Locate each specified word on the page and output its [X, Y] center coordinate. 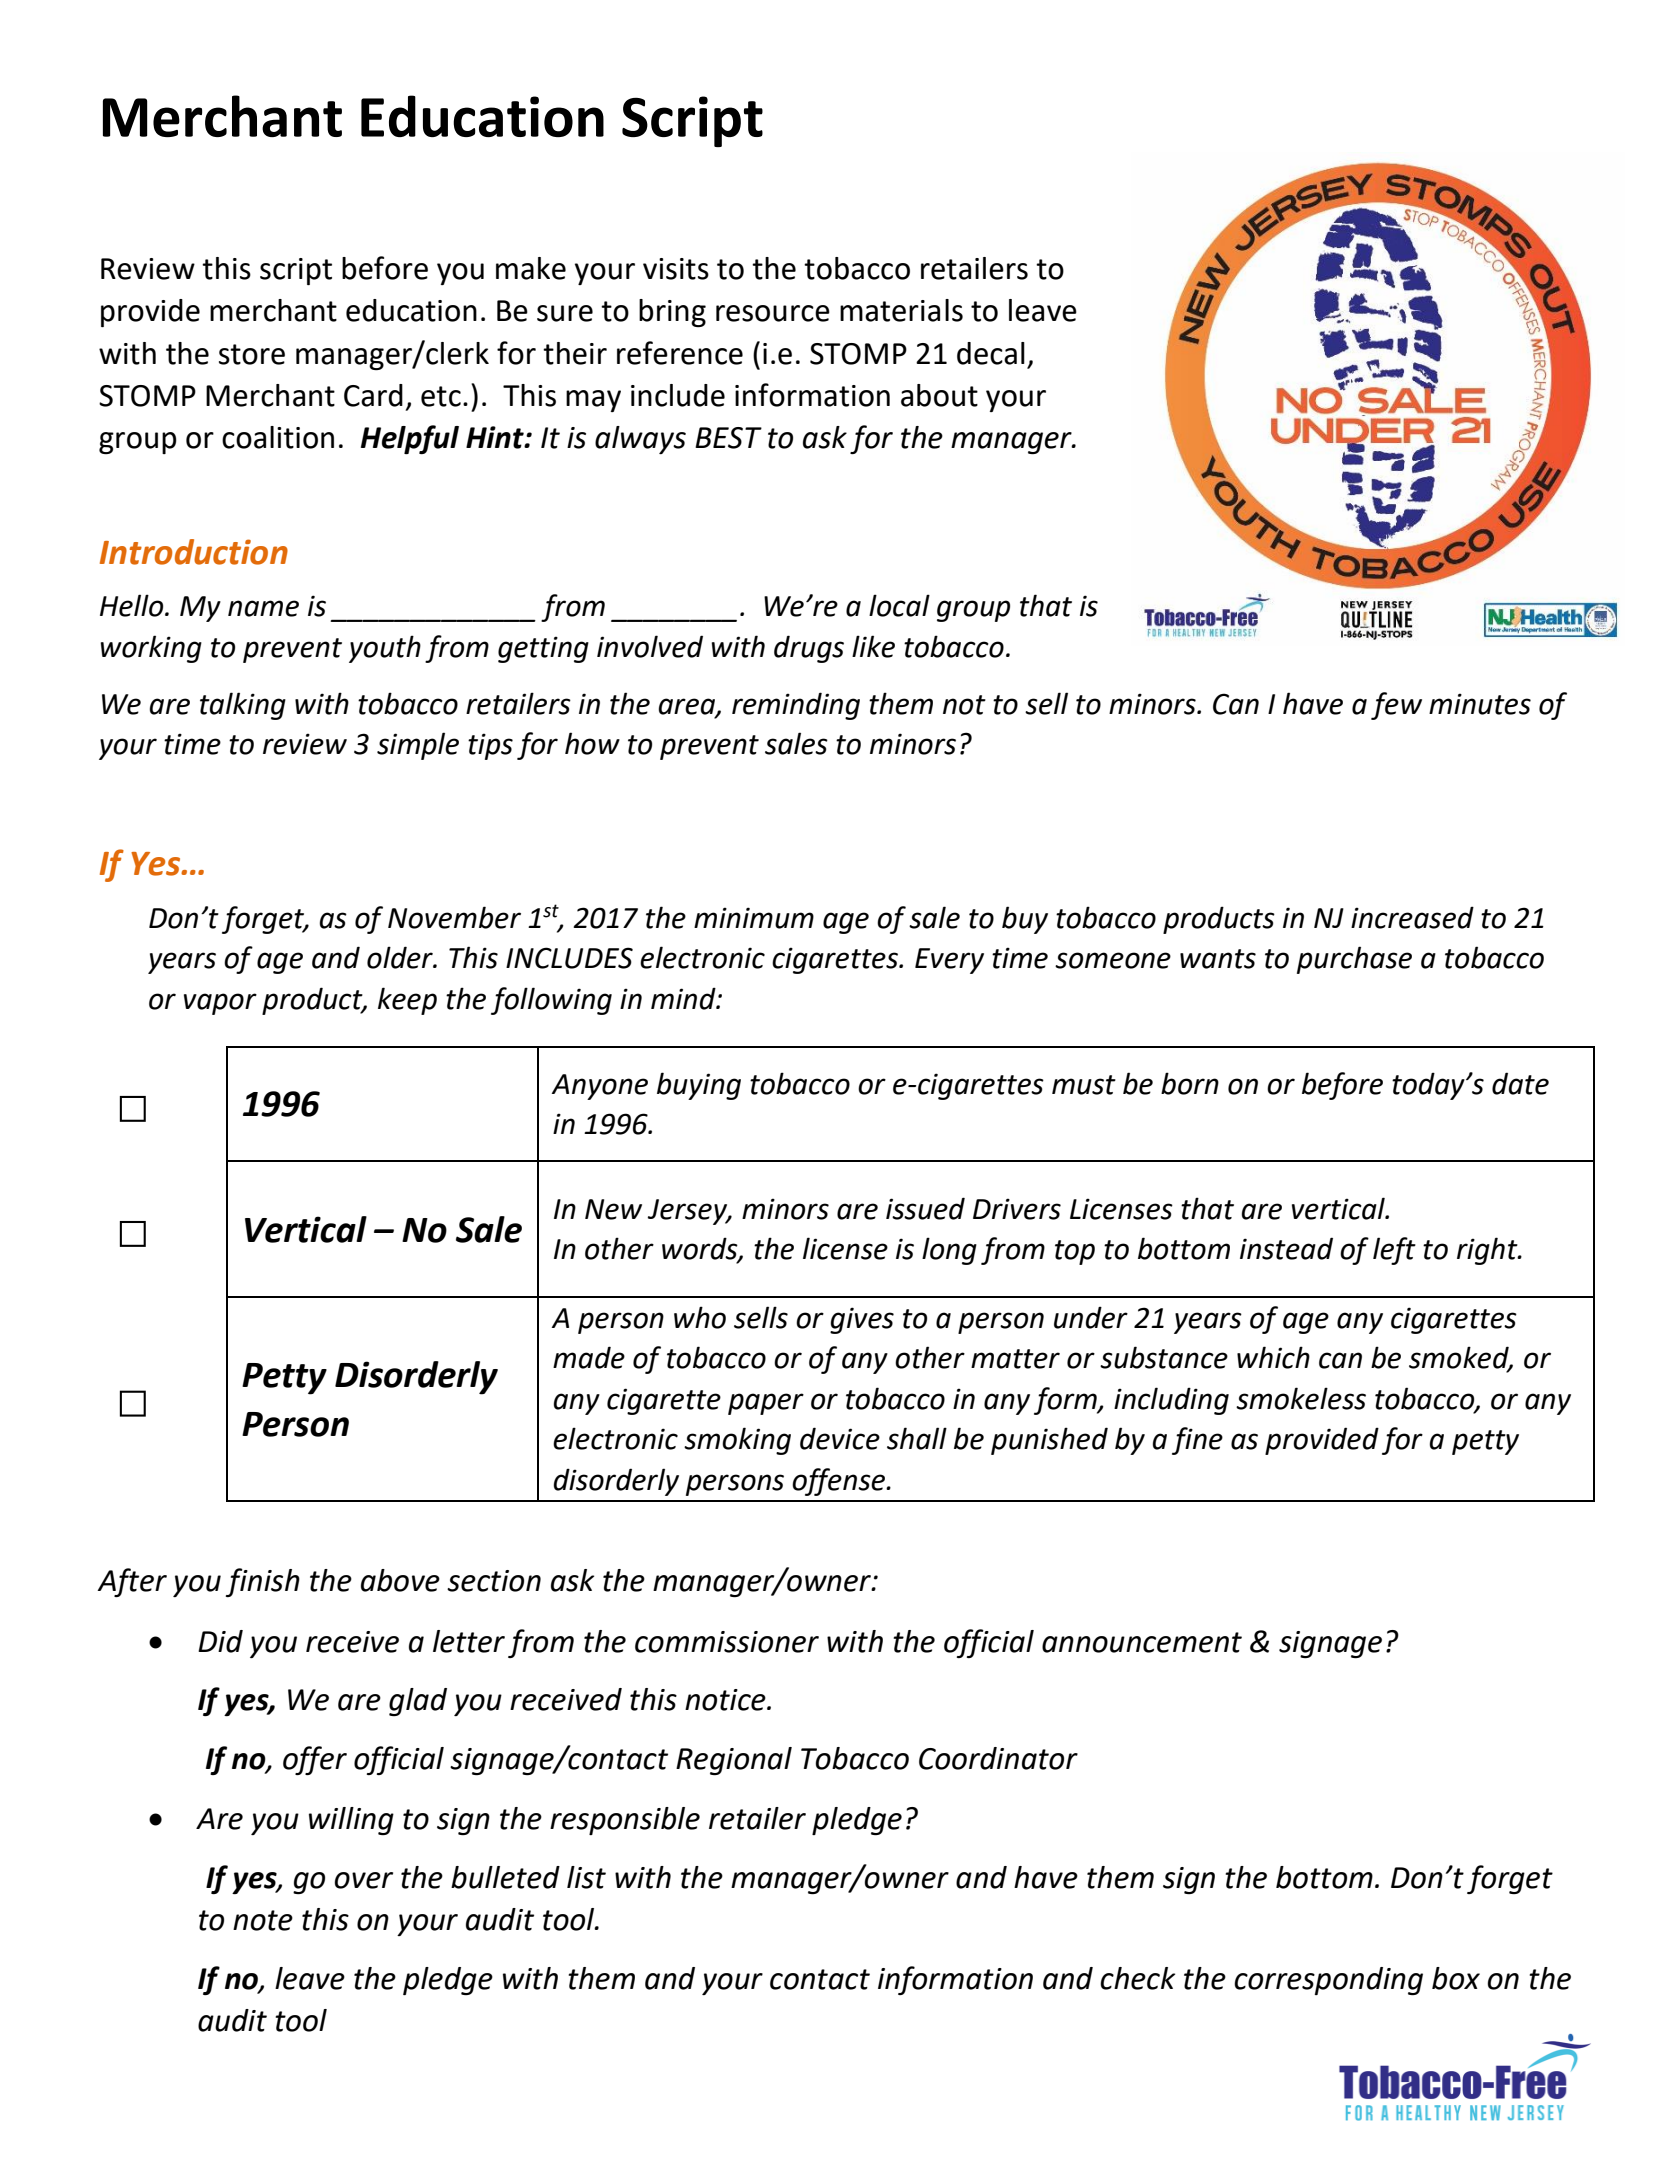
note [263, 1920]
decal [991, 353]
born [1190, 1083]
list [586, 1877]
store [252, 354]
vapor [220, 1004]
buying [699, 1086]
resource [773, 313]
